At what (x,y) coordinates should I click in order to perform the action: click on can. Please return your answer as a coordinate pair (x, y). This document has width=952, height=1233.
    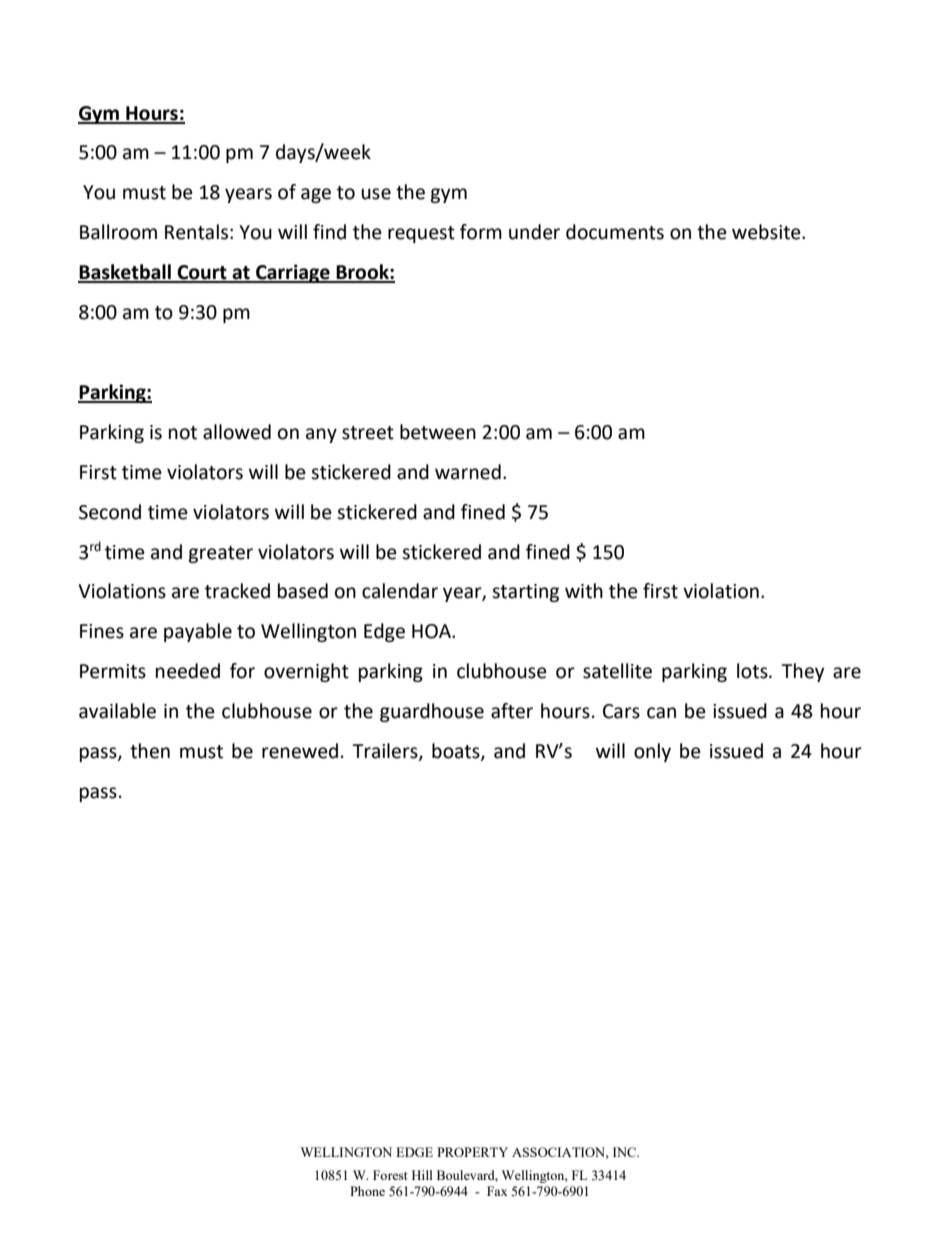
    Looking at the image, I should click on (661, 713).
